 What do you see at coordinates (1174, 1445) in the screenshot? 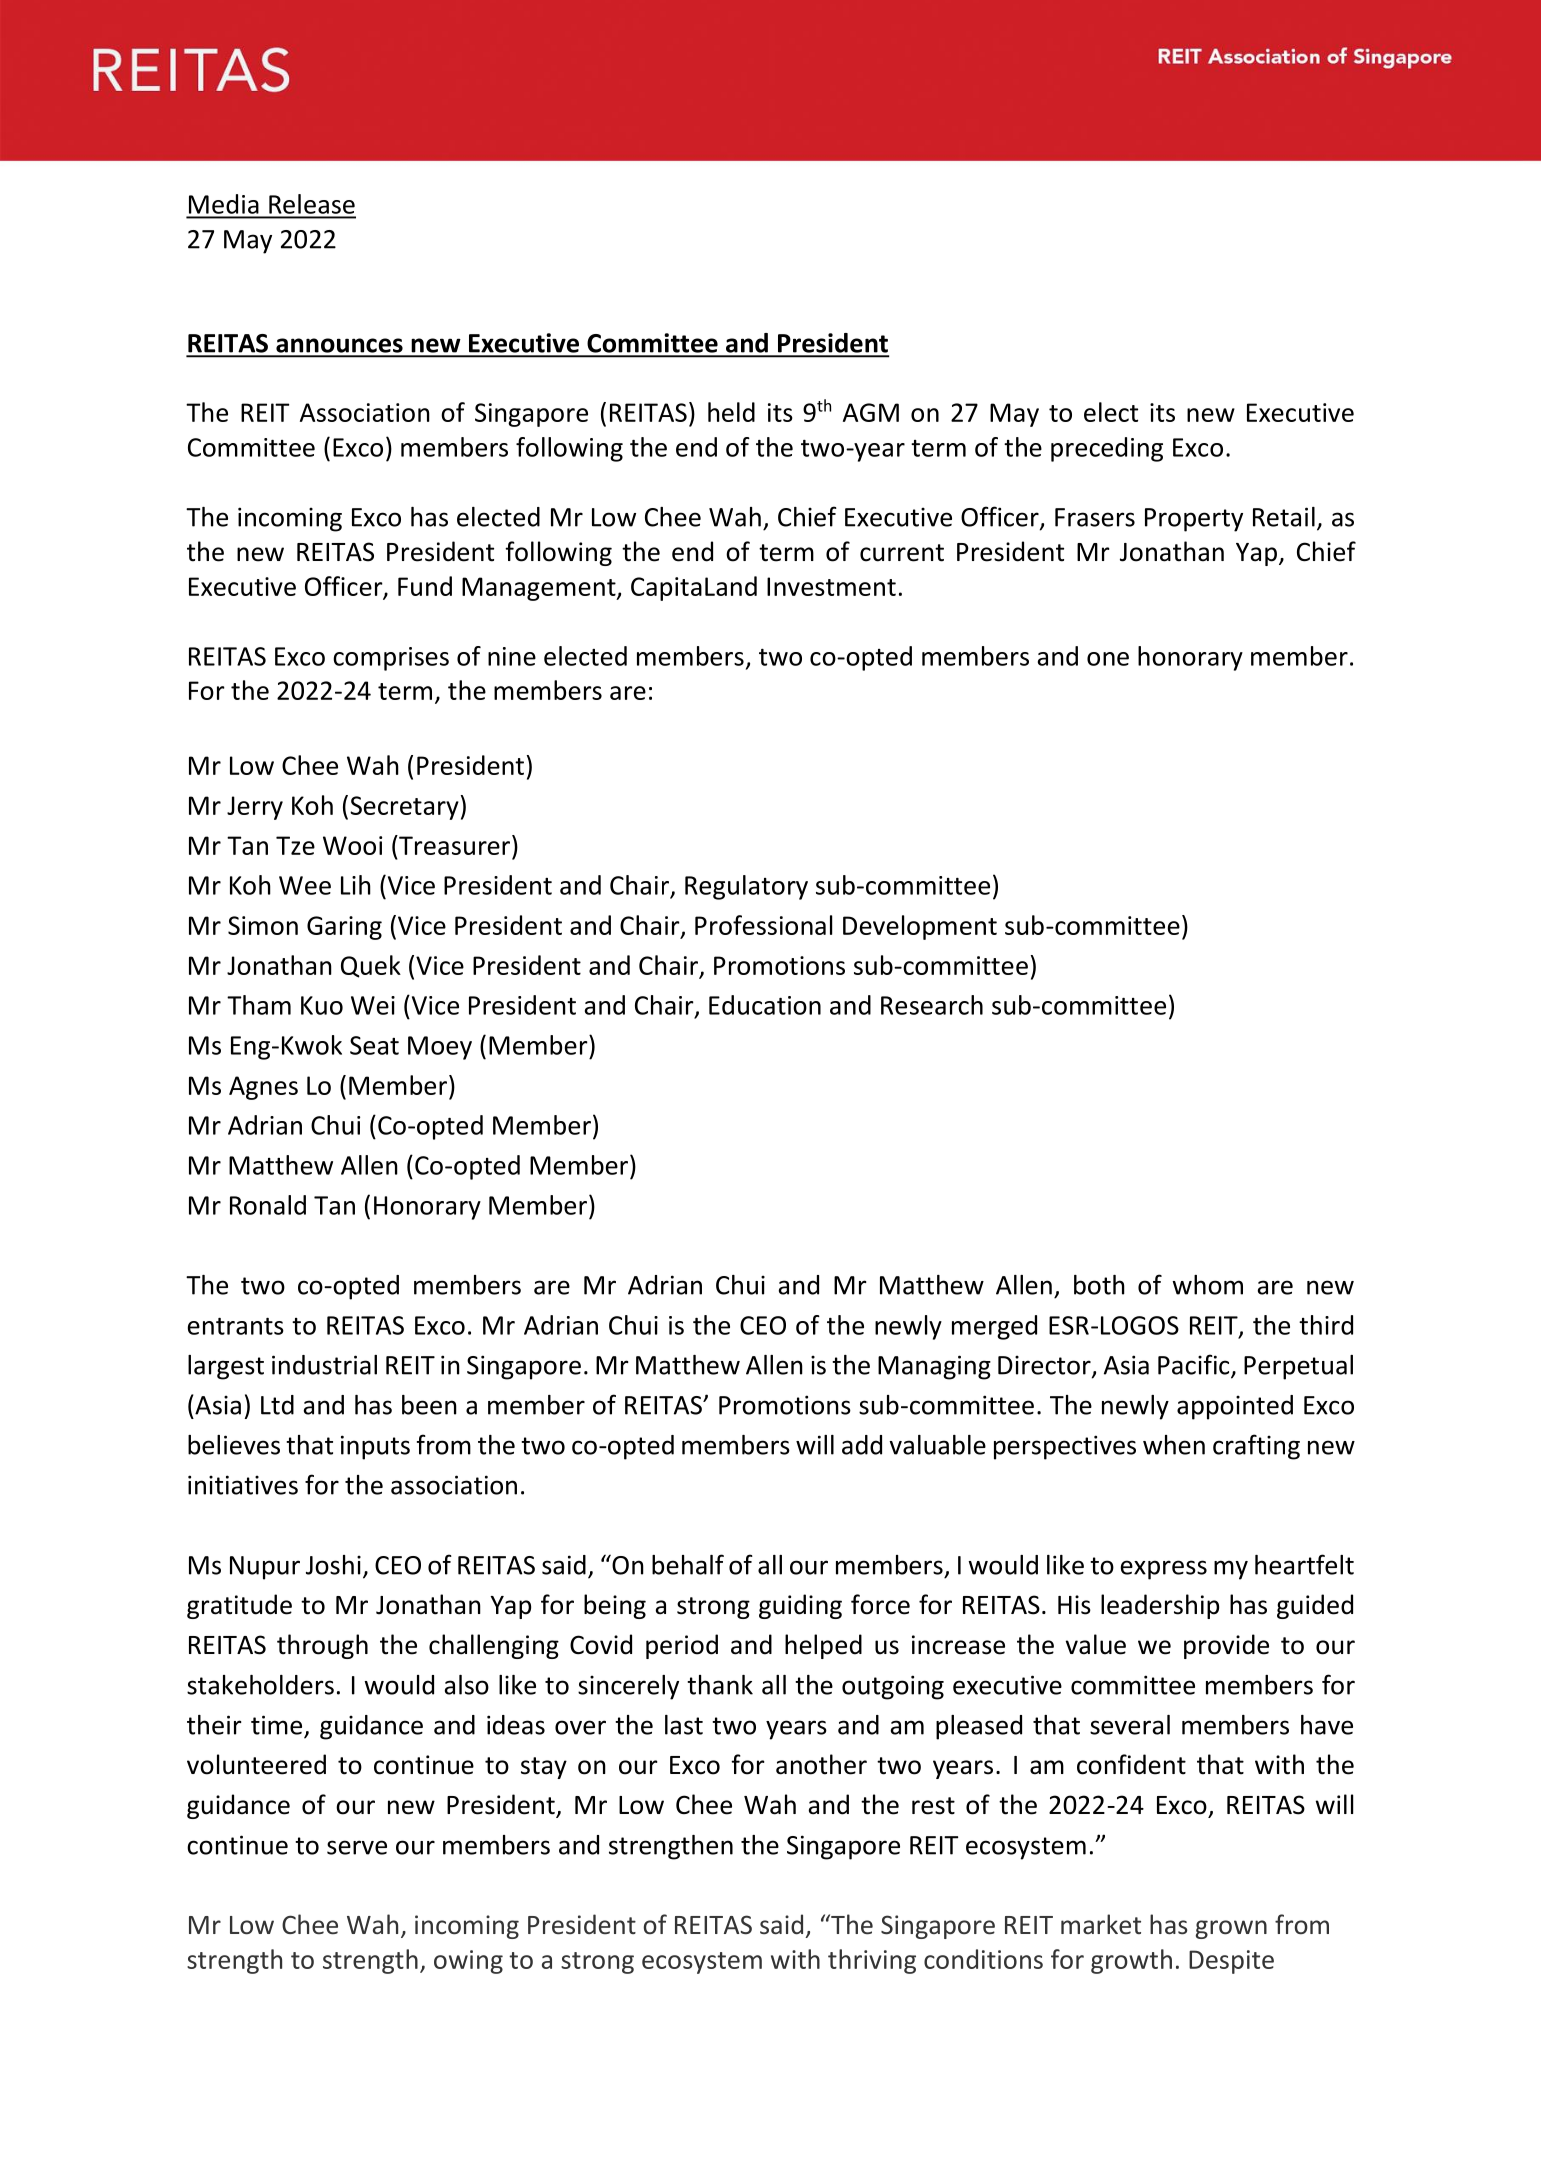
I see `when` at bounding box center [1174, 1445].
